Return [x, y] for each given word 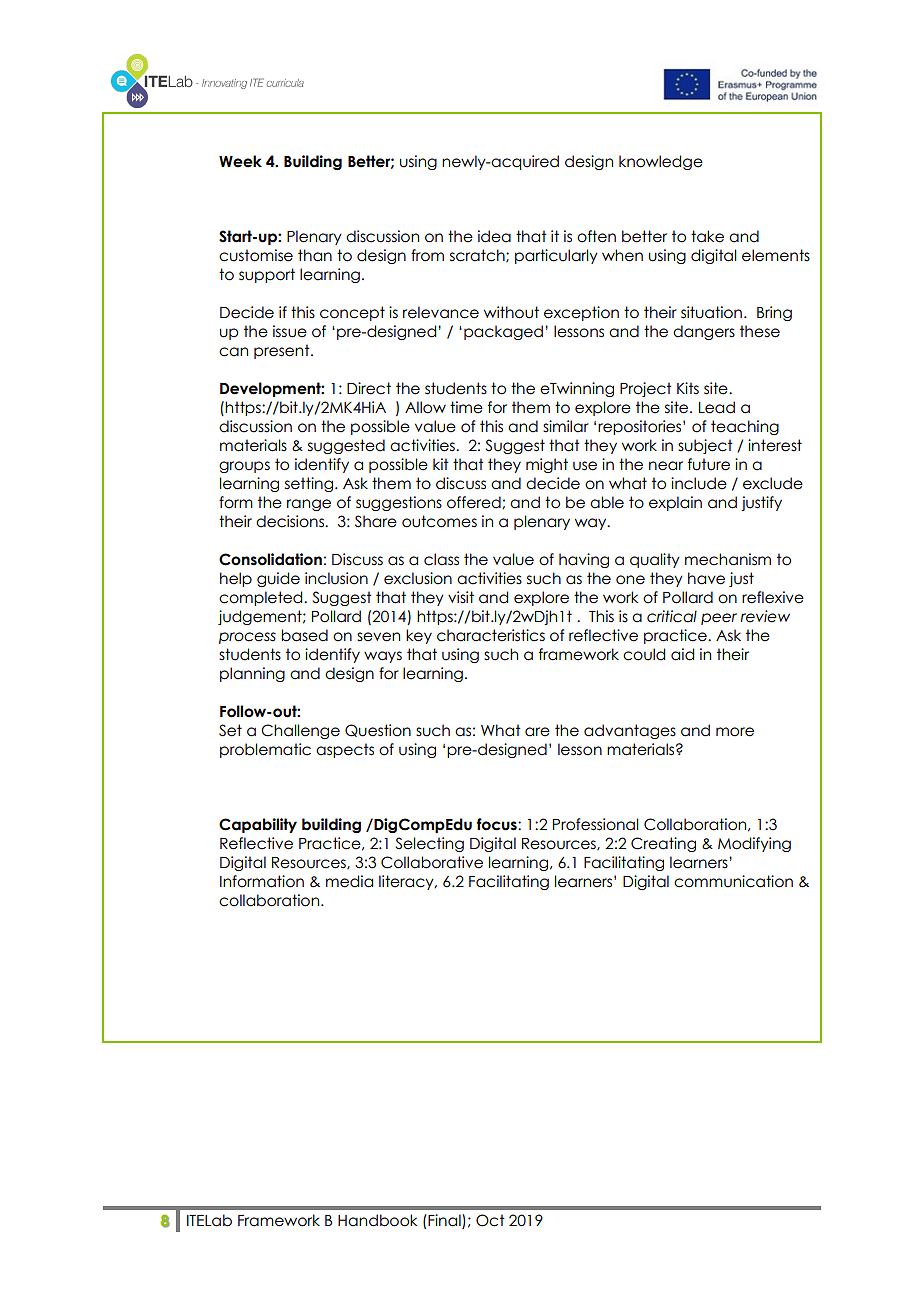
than [315, 255]
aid [682, 654]
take [707, 236]
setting [309, 484]
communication [733, 881]
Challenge [300, 731]
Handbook [377, 1220]
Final [445, 1221]
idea [494, 236]
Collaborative [432, 862]
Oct [490, 1220]
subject [705, 446]
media [349, 881]
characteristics [491, 635]
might [547, 465]
